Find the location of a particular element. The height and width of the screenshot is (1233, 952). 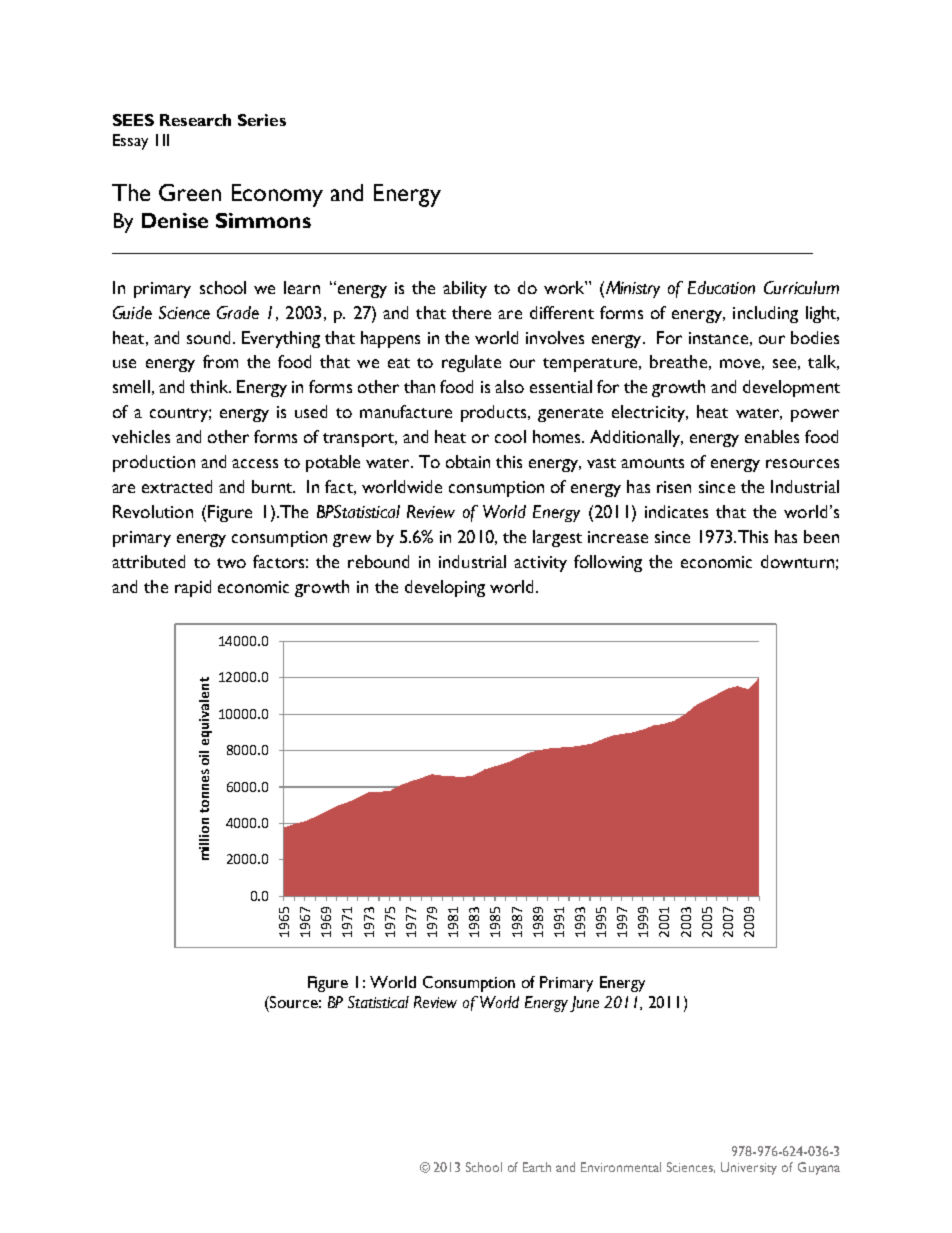

ability is located at coordinates (465, 289).
